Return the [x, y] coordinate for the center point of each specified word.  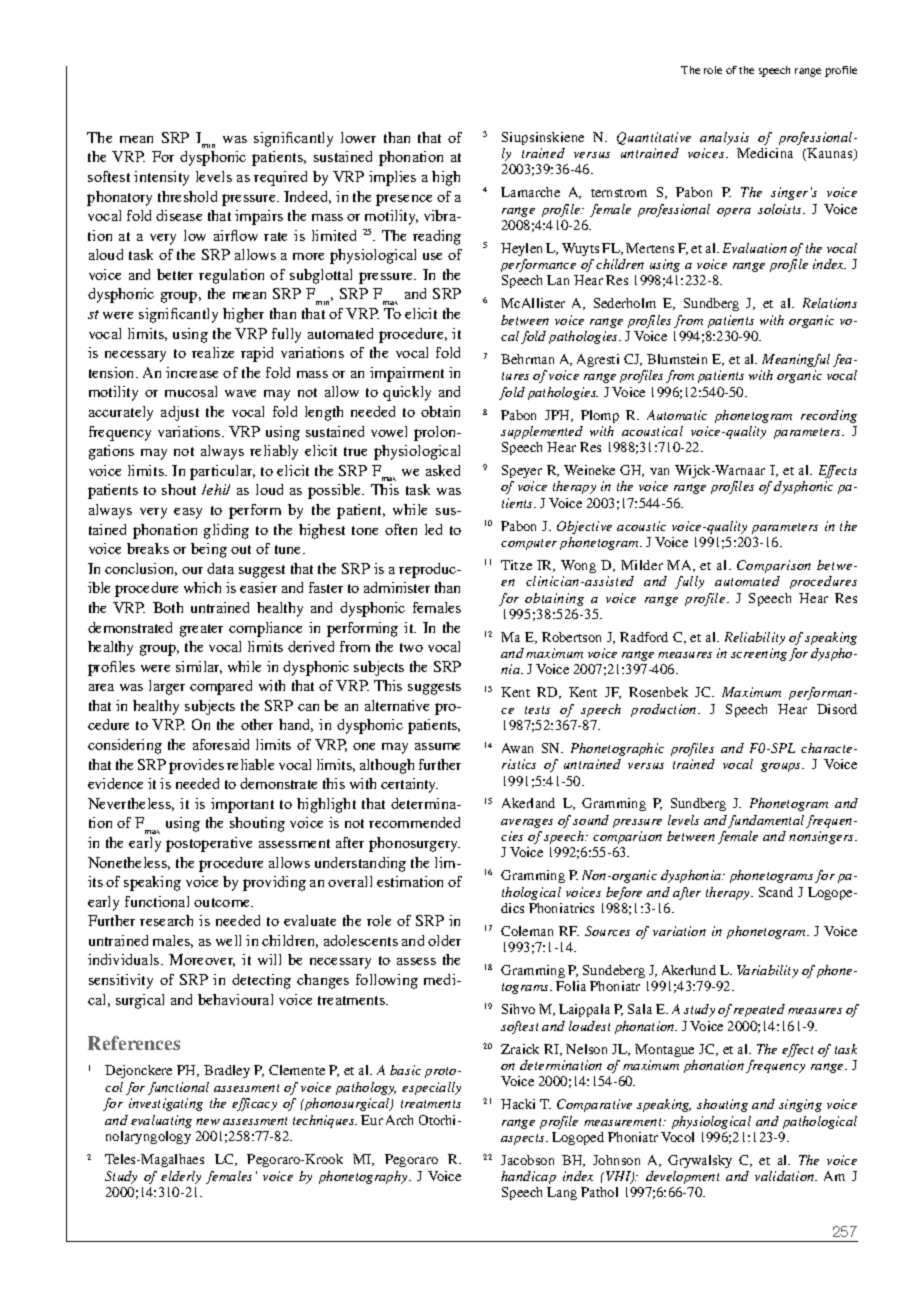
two [411, 647]
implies [392, 178]
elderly [181, 1177]
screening [759, 654]
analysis [724, 138]
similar [199, 667]
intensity [161, 178]
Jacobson [527, 1160]
